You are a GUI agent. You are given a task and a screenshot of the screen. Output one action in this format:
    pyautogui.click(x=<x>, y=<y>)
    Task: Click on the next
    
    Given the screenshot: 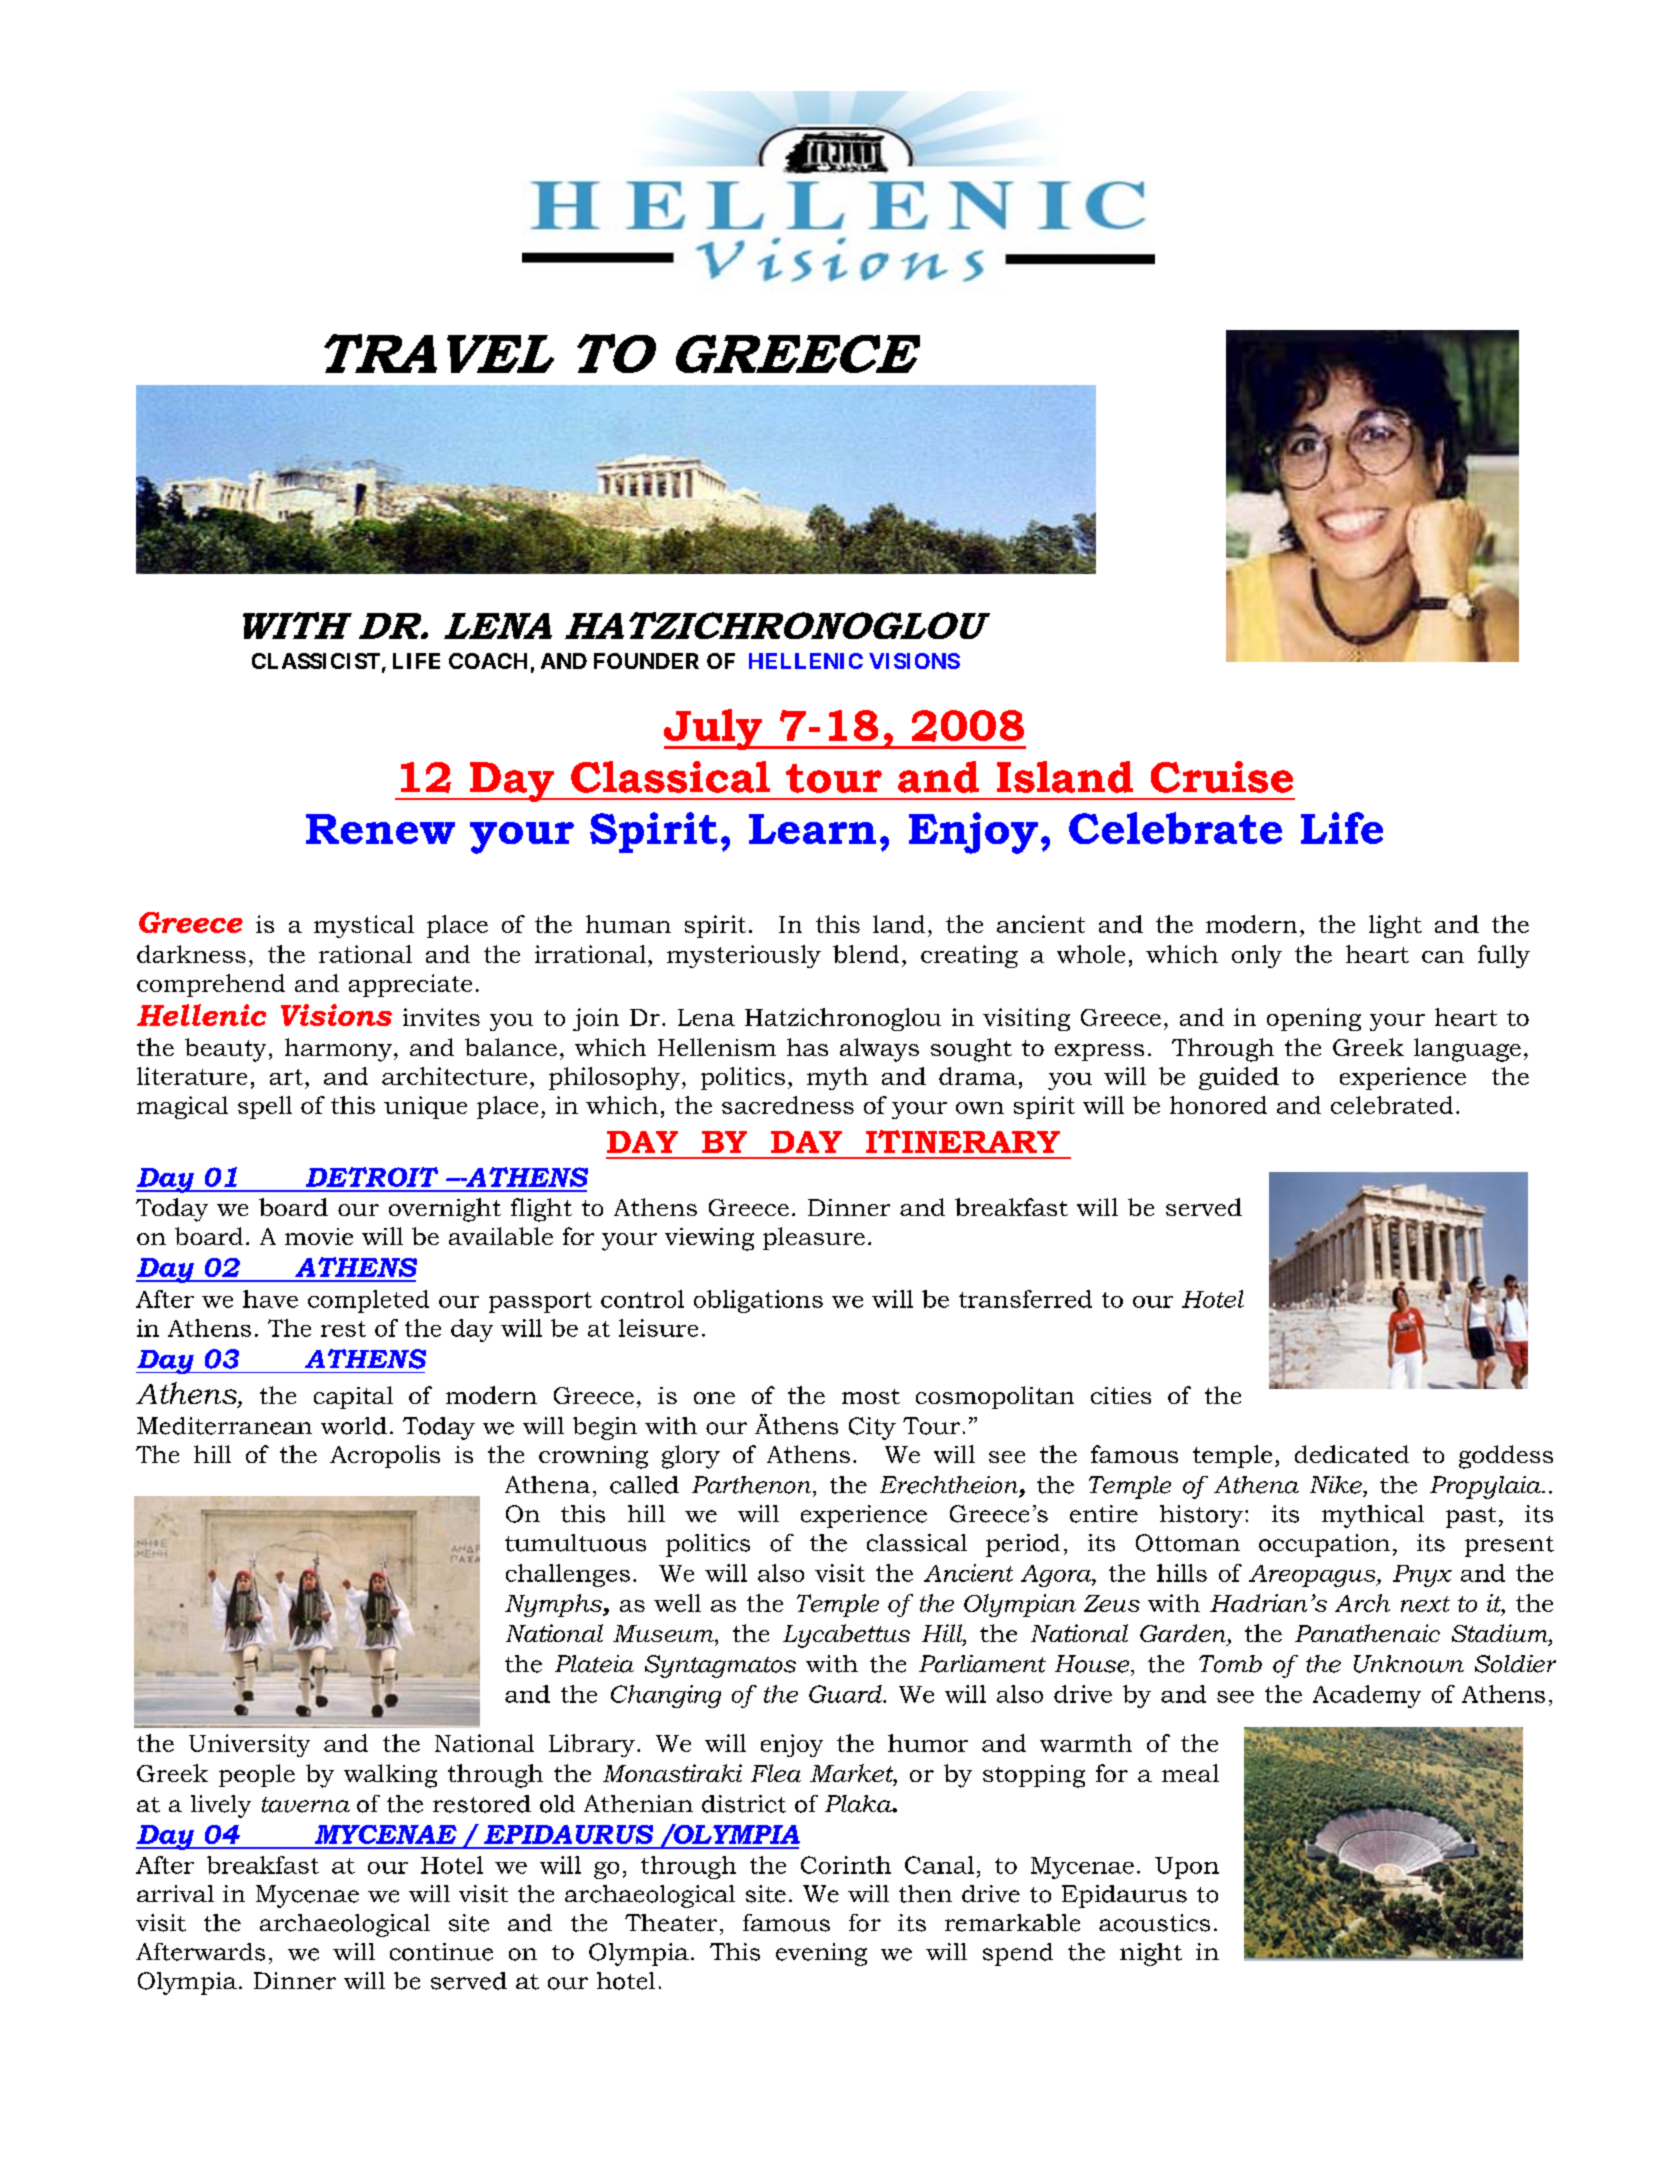 What is the action you would take?
    pyautogui.click(x=1425, y=1604)
